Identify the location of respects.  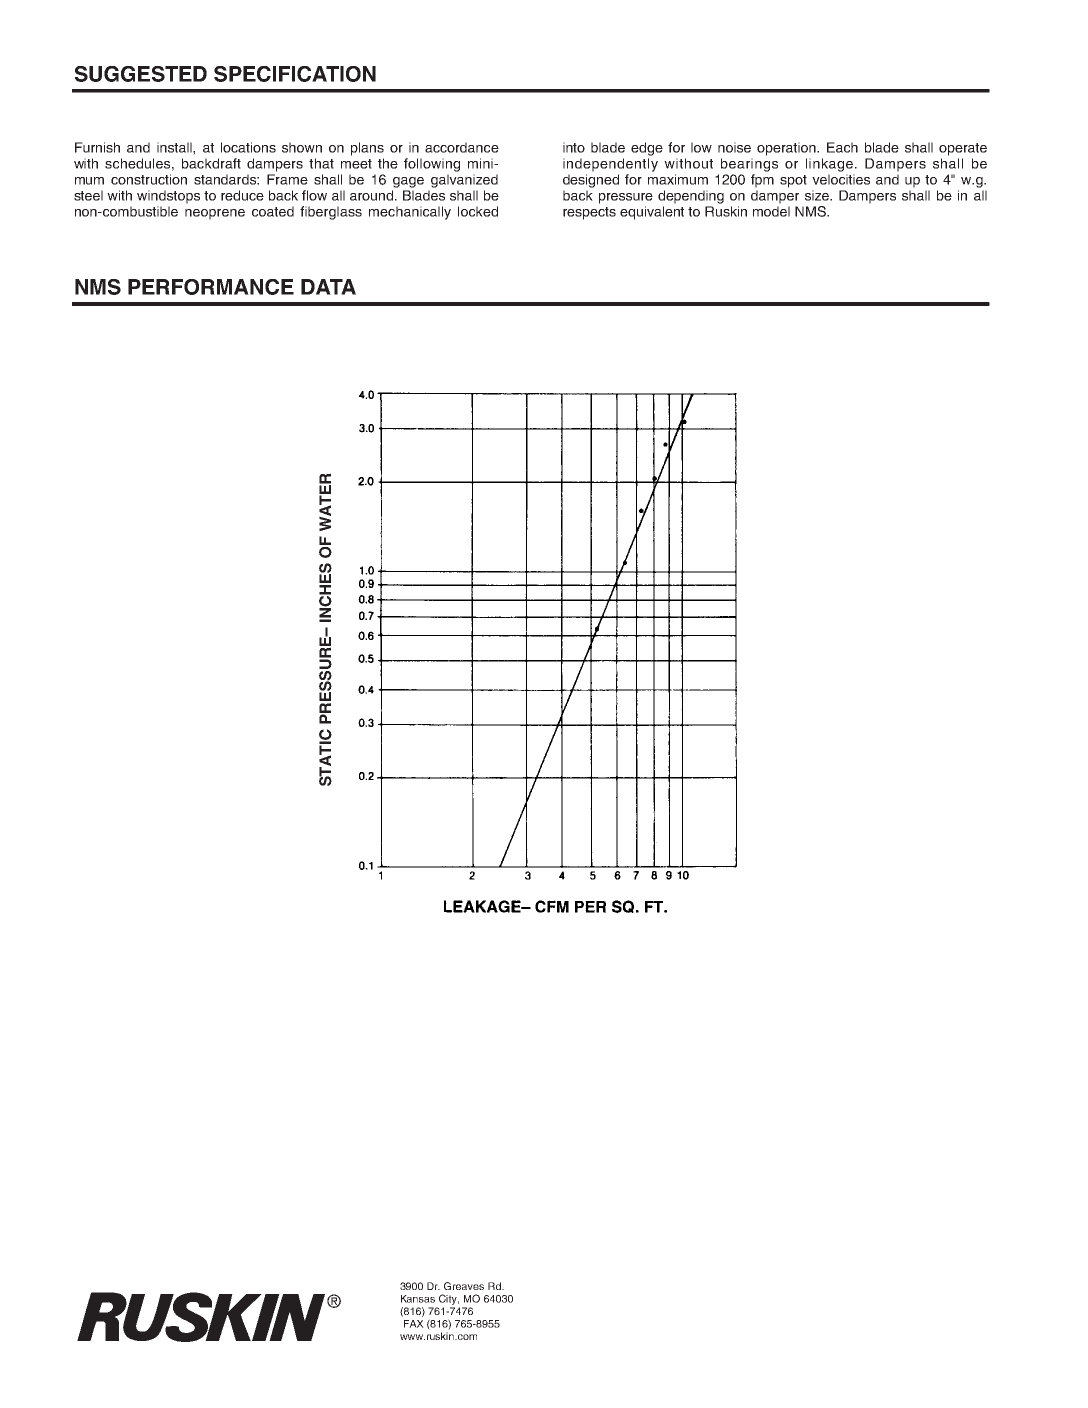
(589, 213).
